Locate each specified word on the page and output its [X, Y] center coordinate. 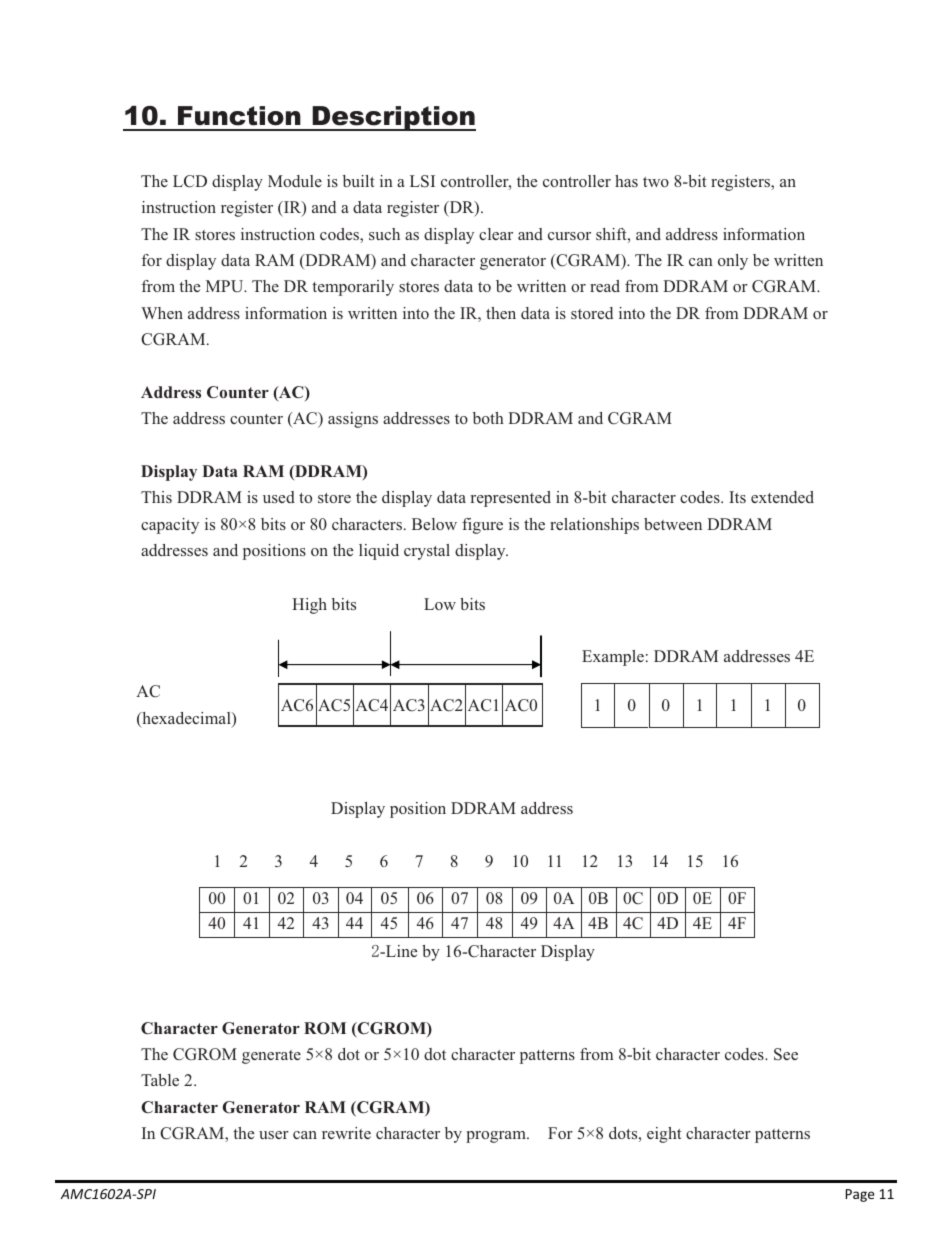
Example [613, 658]
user [274, 1135]
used [279, 497]
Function [239, 116]
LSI [422, 181]
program [497, 1137]
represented [511, 499]
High [309, 606]
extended [782, 497]
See [786, 1054]
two [656, 182]
